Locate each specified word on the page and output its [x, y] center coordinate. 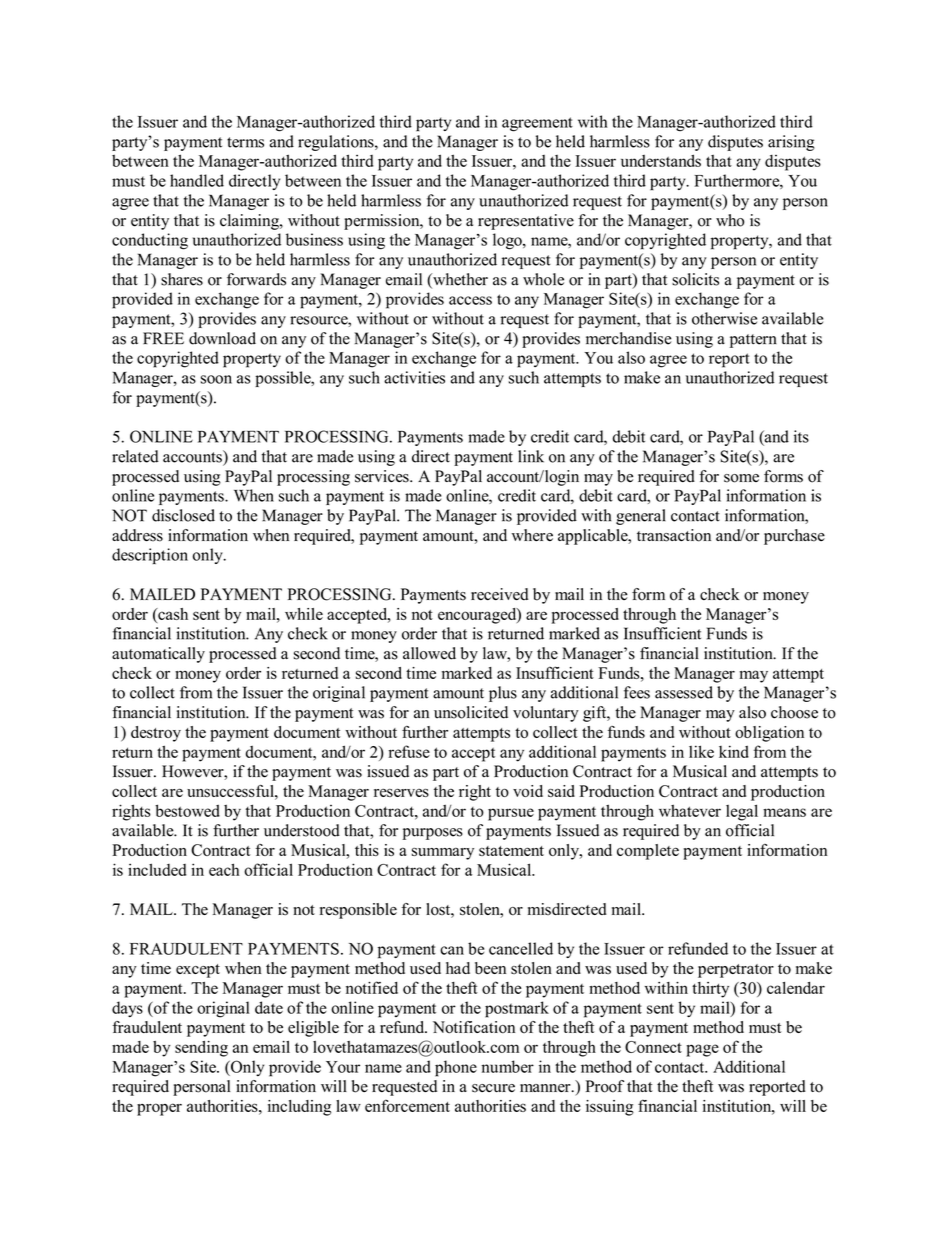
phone [456, 1068]
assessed [684, 692]
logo [508, 241]
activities [414, 377]
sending [201, 1049]
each [224, 869]
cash [172, 614]
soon [216, 379]
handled [197, 180]
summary [443, 853]
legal [742, 812]
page [702, 1050]
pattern [753, 341]
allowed [429, 653]
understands [661, 160]
